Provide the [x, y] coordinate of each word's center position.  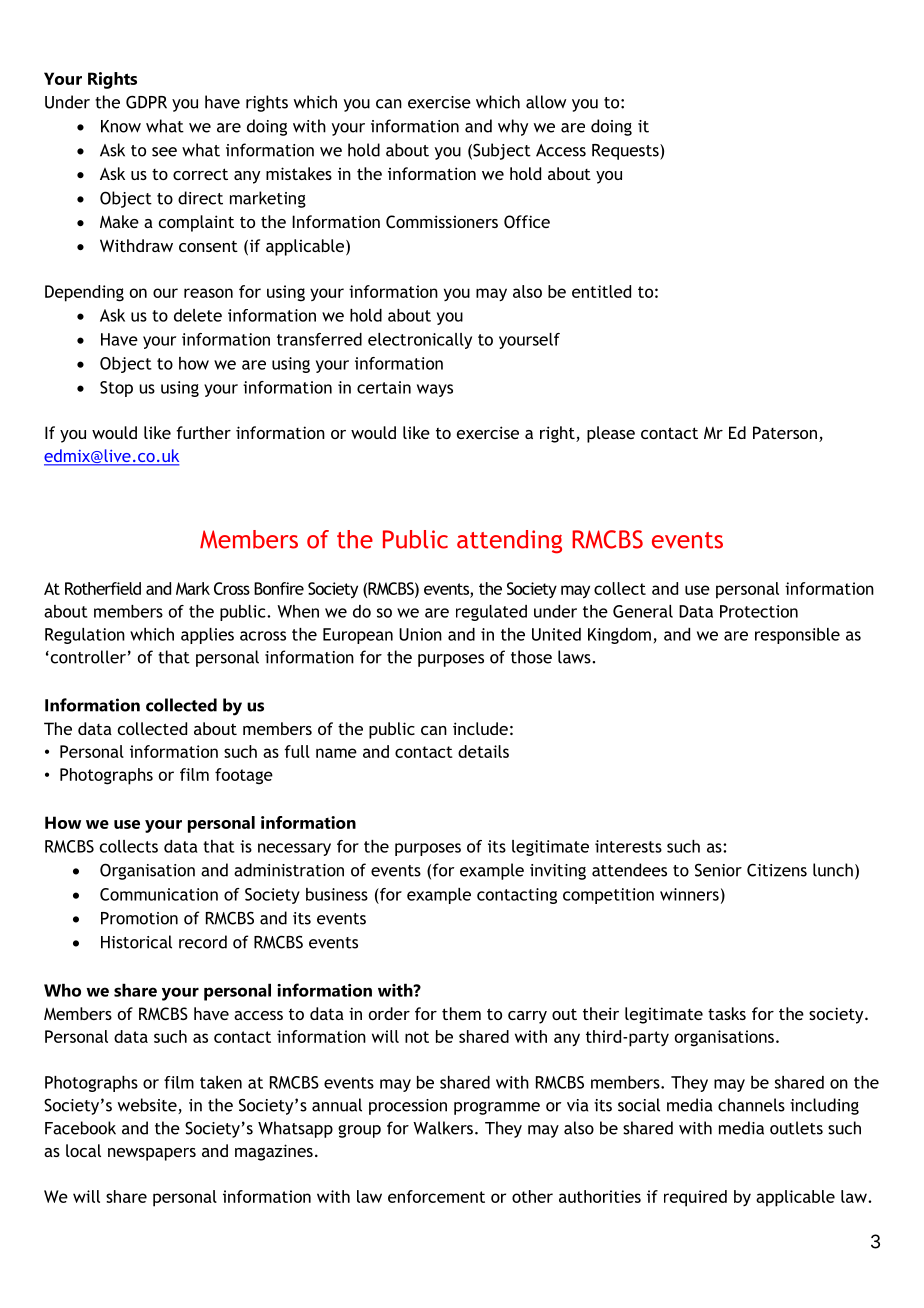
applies [207, 636]
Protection [759, 611]
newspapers [152, 1154]
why [513, 127]
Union [420, 634]
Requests [626, 152]
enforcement [436, 1196]
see [164, 152]
